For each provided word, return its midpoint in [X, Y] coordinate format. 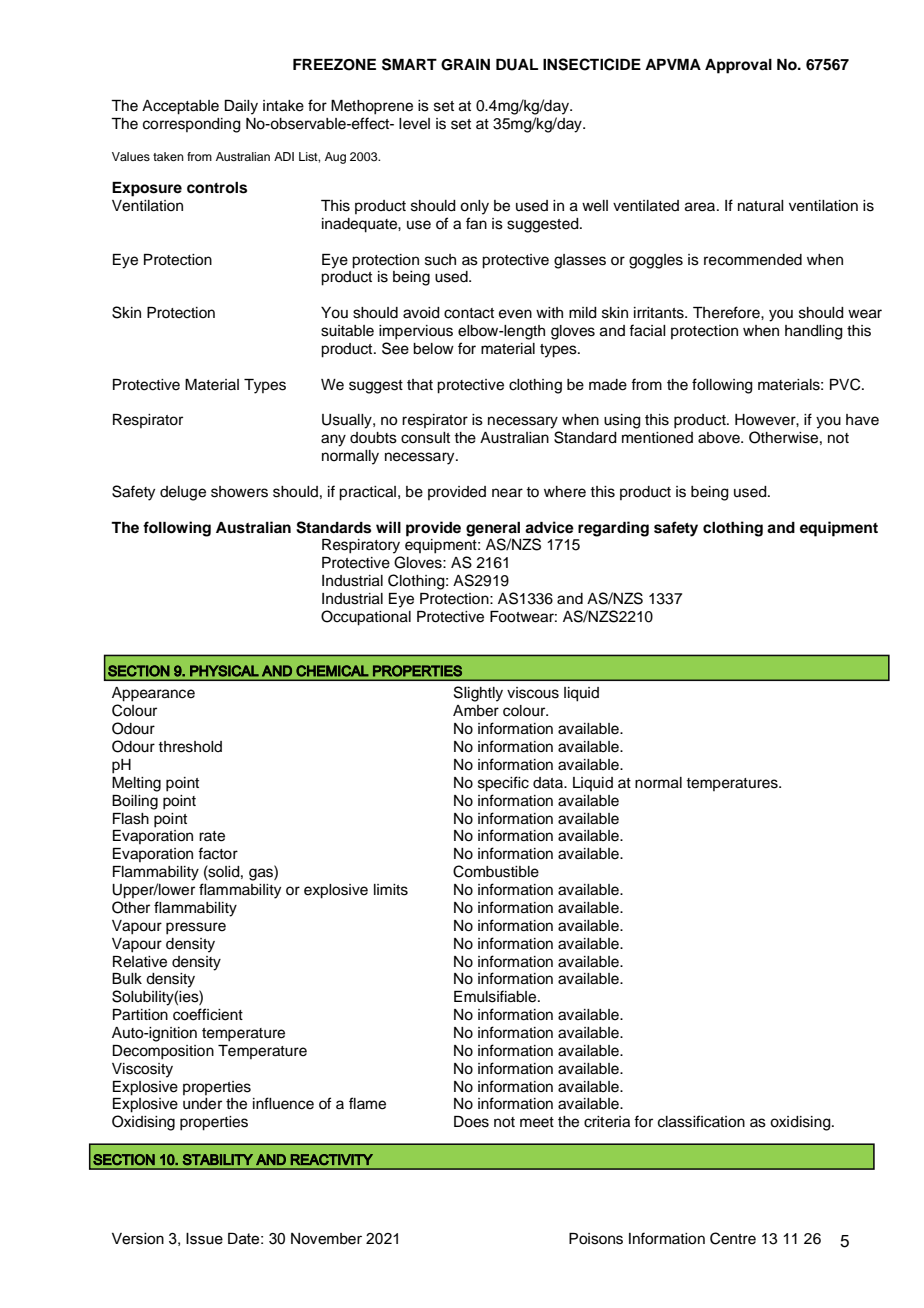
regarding [613, 529]
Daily [241, 107]
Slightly [478, 694]
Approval [738, 66]
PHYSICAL [224, 671]
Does [471, 1122]
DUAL [517, 65]
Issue [204, 1239]
